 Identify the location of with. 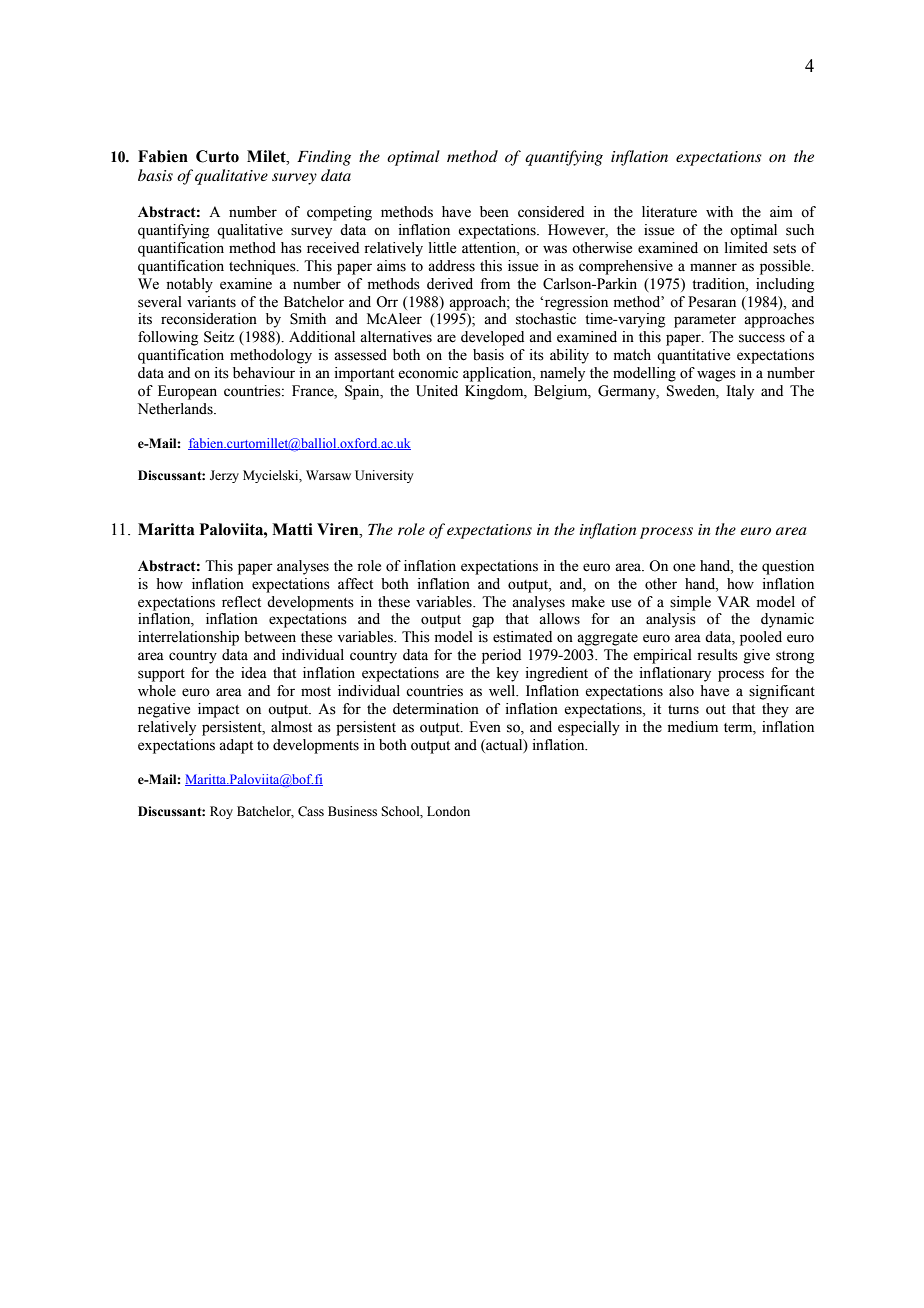
(719, 211).
